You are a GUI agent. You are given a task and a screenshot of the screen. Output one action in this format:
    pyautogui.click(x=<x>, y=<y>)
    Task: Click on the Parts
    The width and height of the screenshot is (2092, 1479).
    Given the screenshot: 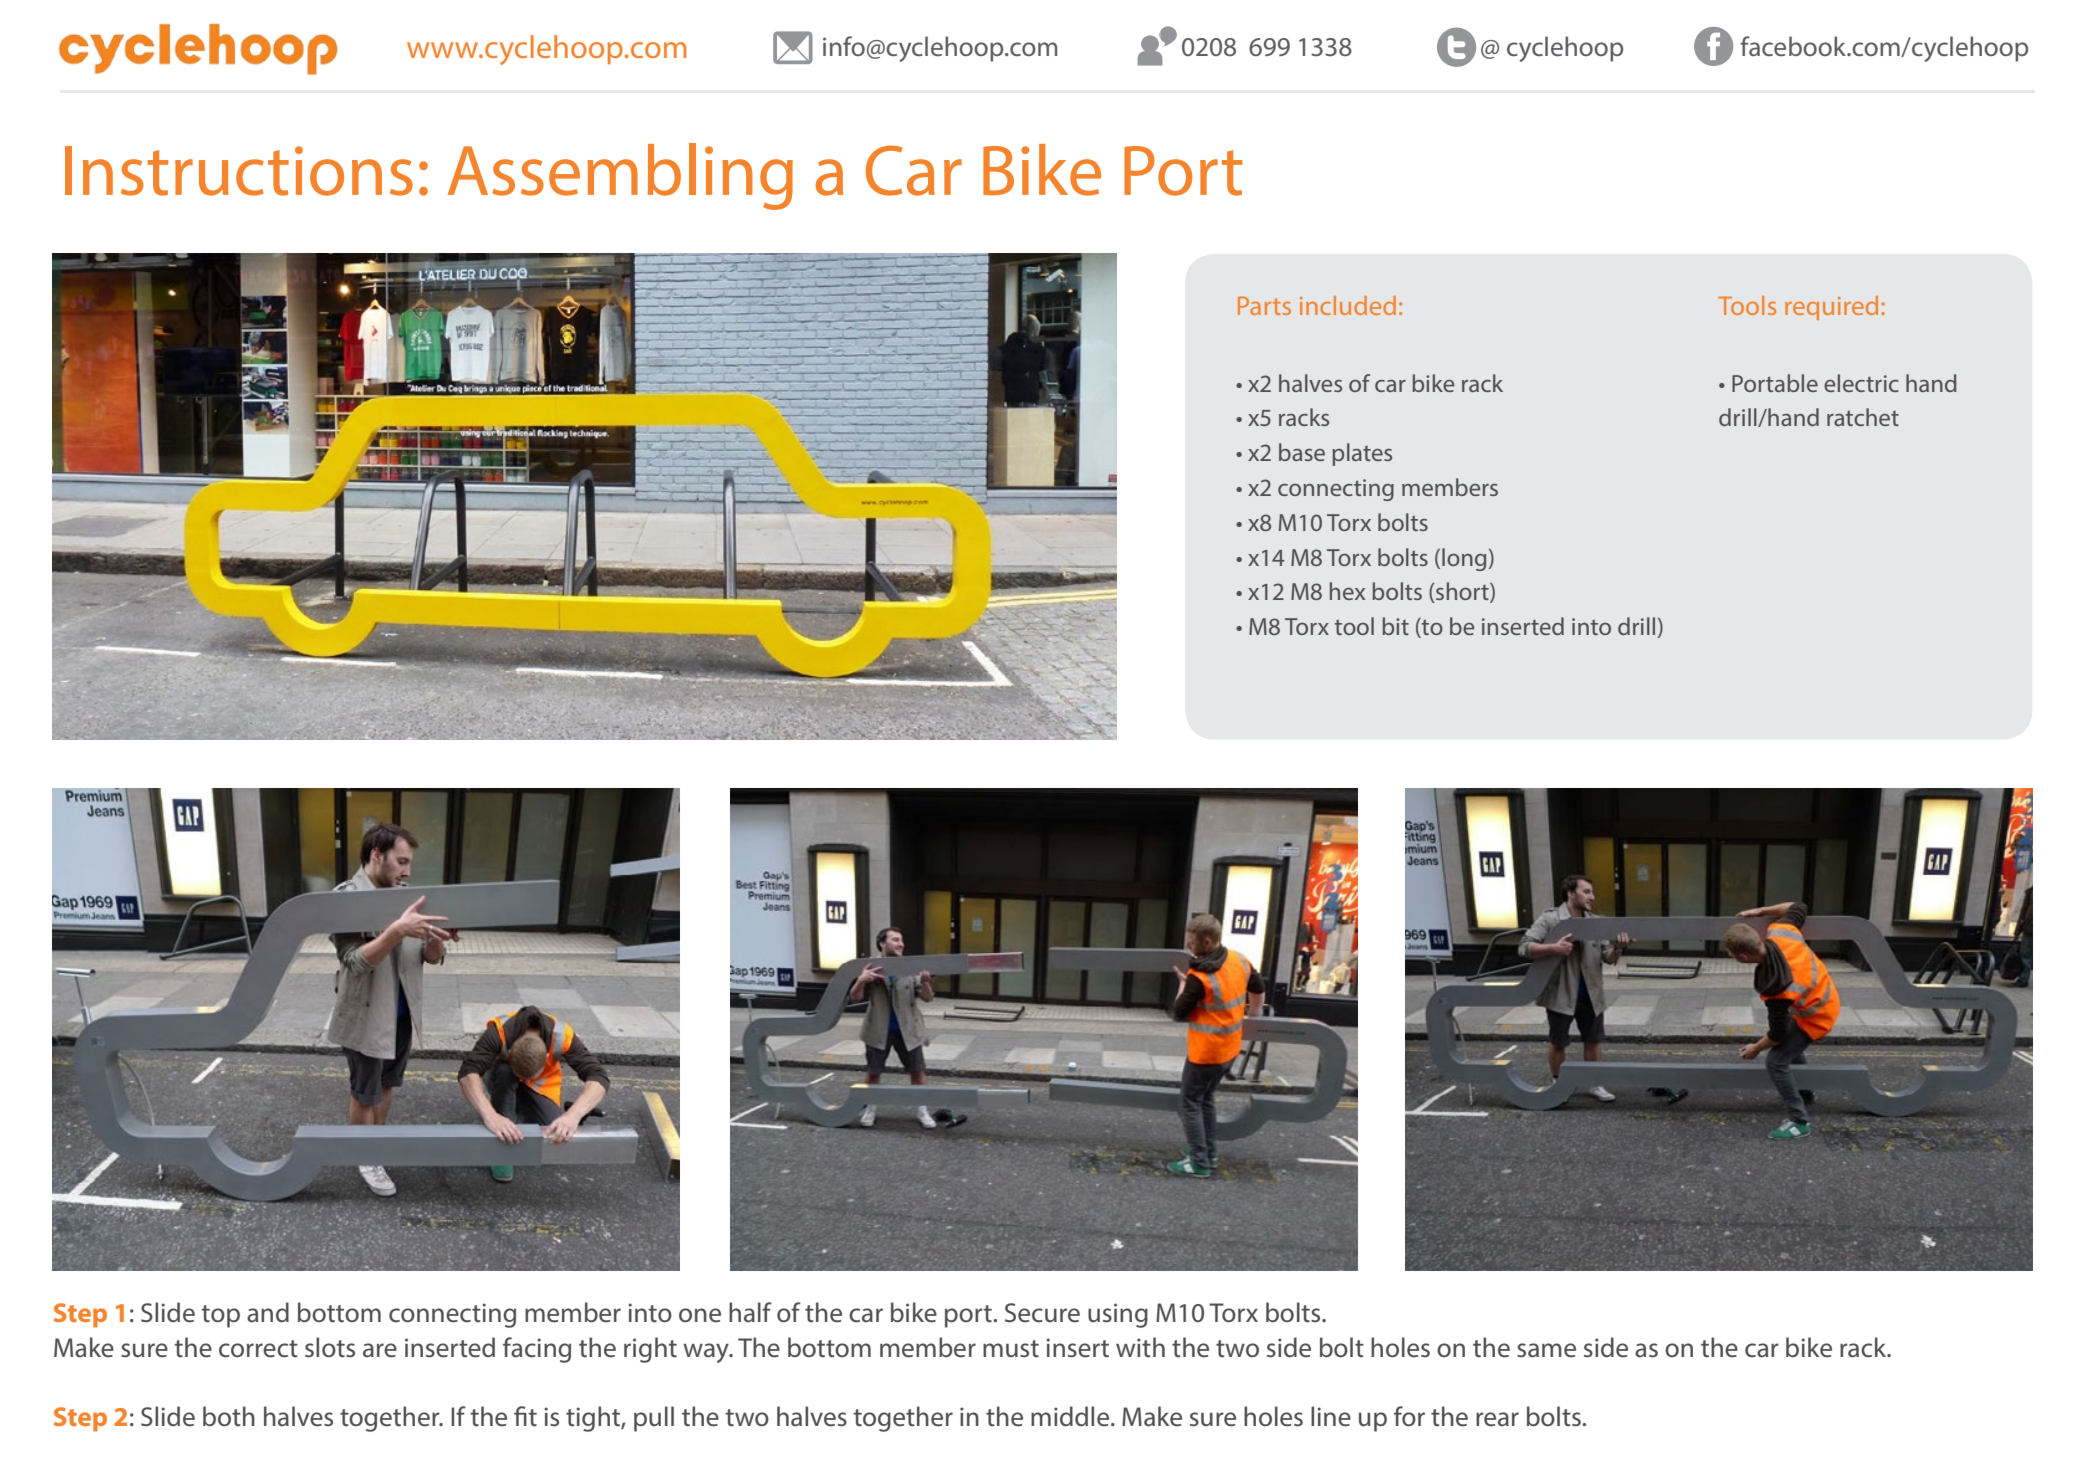 What is the action you would take?
    pyautogui.click(x=1264, y=305)
